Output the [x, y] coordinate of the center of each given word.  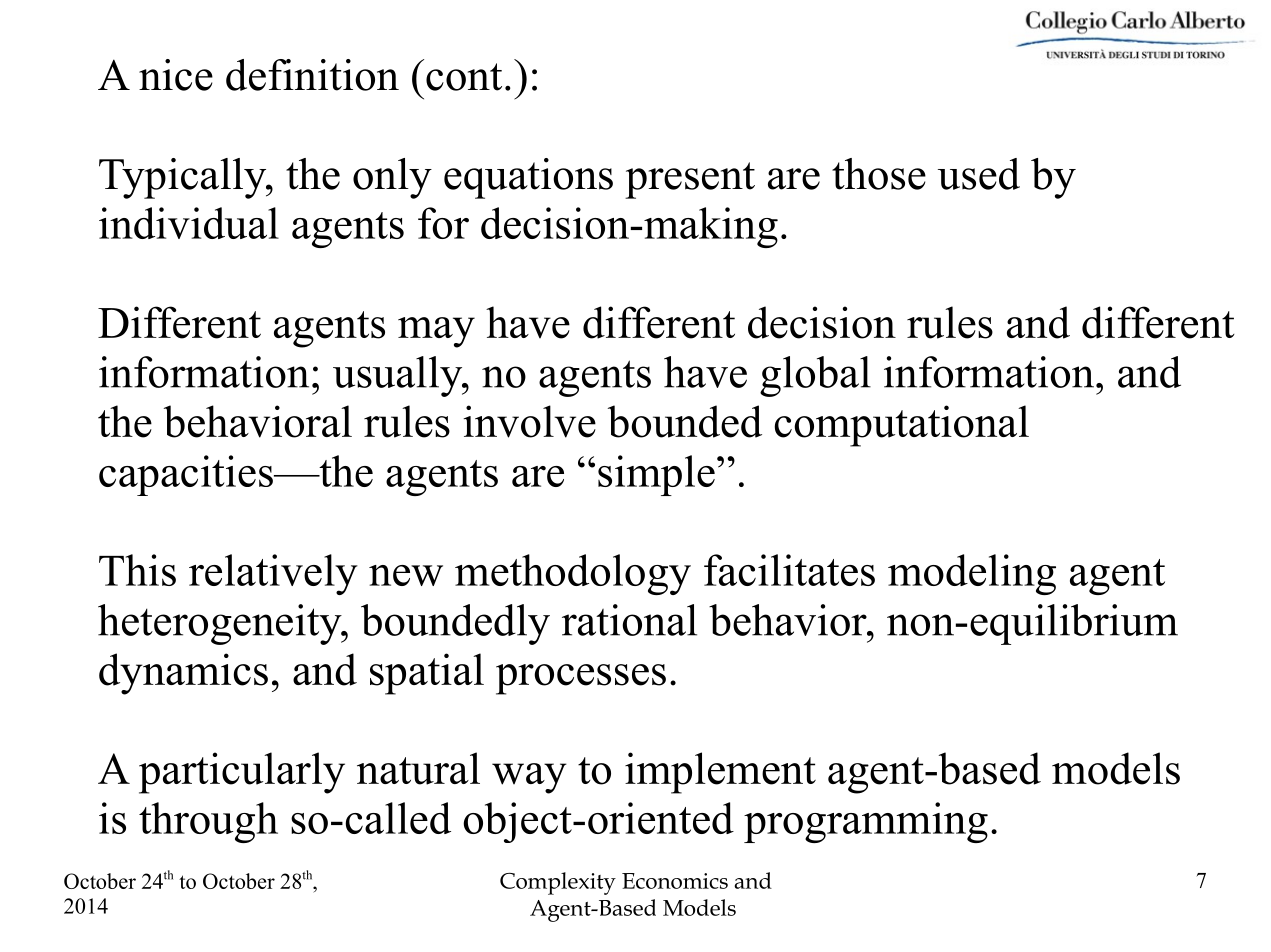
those [879, 174]
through [208, 822]
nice [176, 75]
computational [901, 426]
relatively [273, 574]
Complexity [558, 883]
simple [656, 475]
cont [464, 77]
